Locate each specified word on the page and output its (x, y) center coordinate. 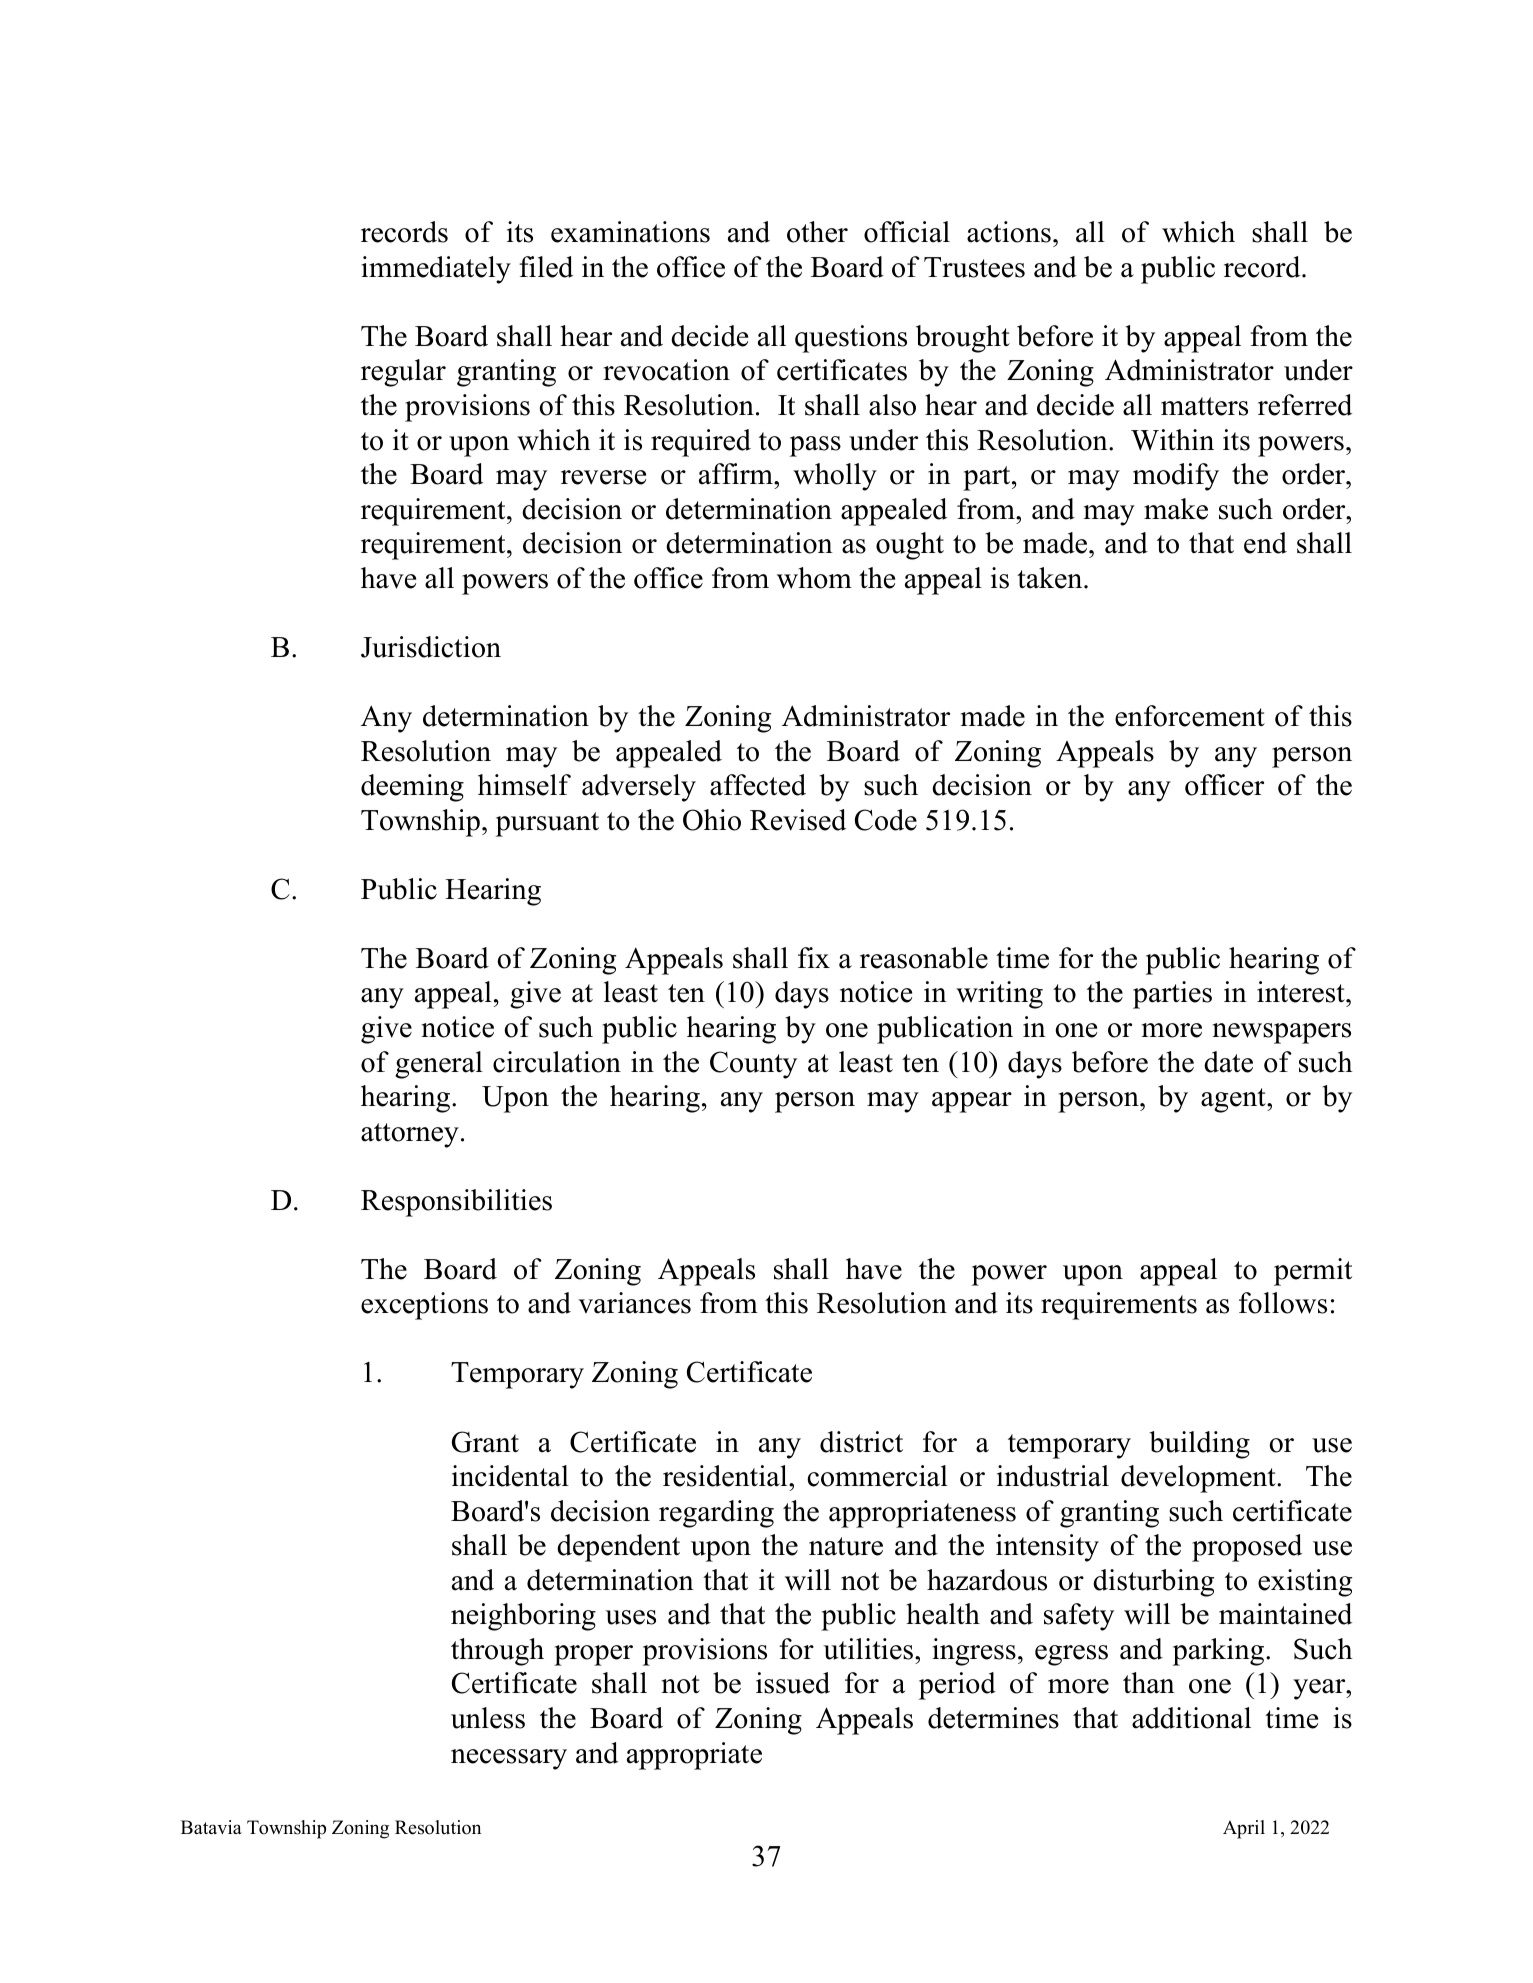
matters (1204, 406)
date (1228, 1062)
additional (1191, 1718)
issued (793, 1683)
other (817, 232)
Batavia (211, 1827)
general (439, 1065)
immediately (436, 270)
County (753, 1065)
